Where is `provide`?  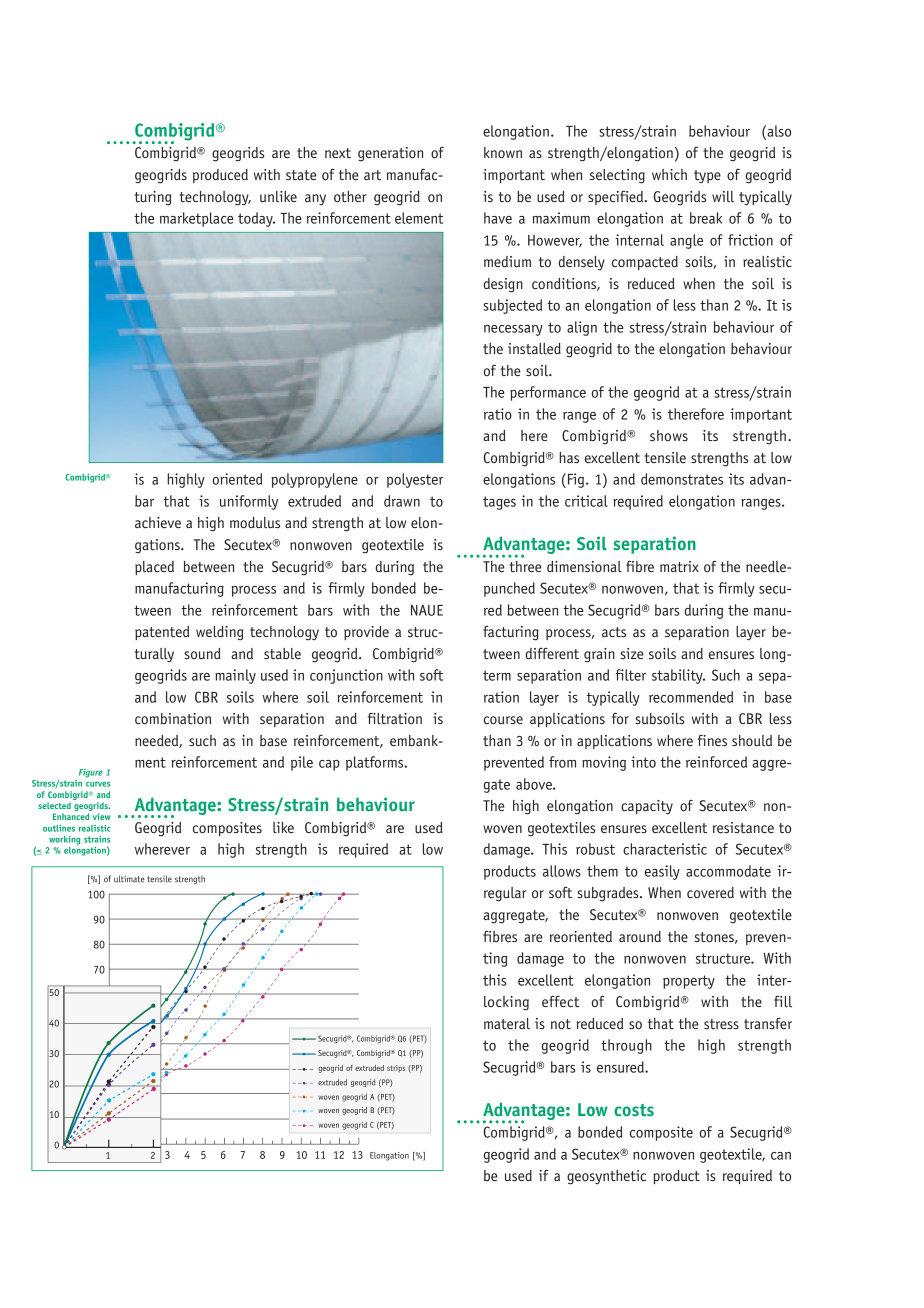
provide is located at coordinates (366, 633).
